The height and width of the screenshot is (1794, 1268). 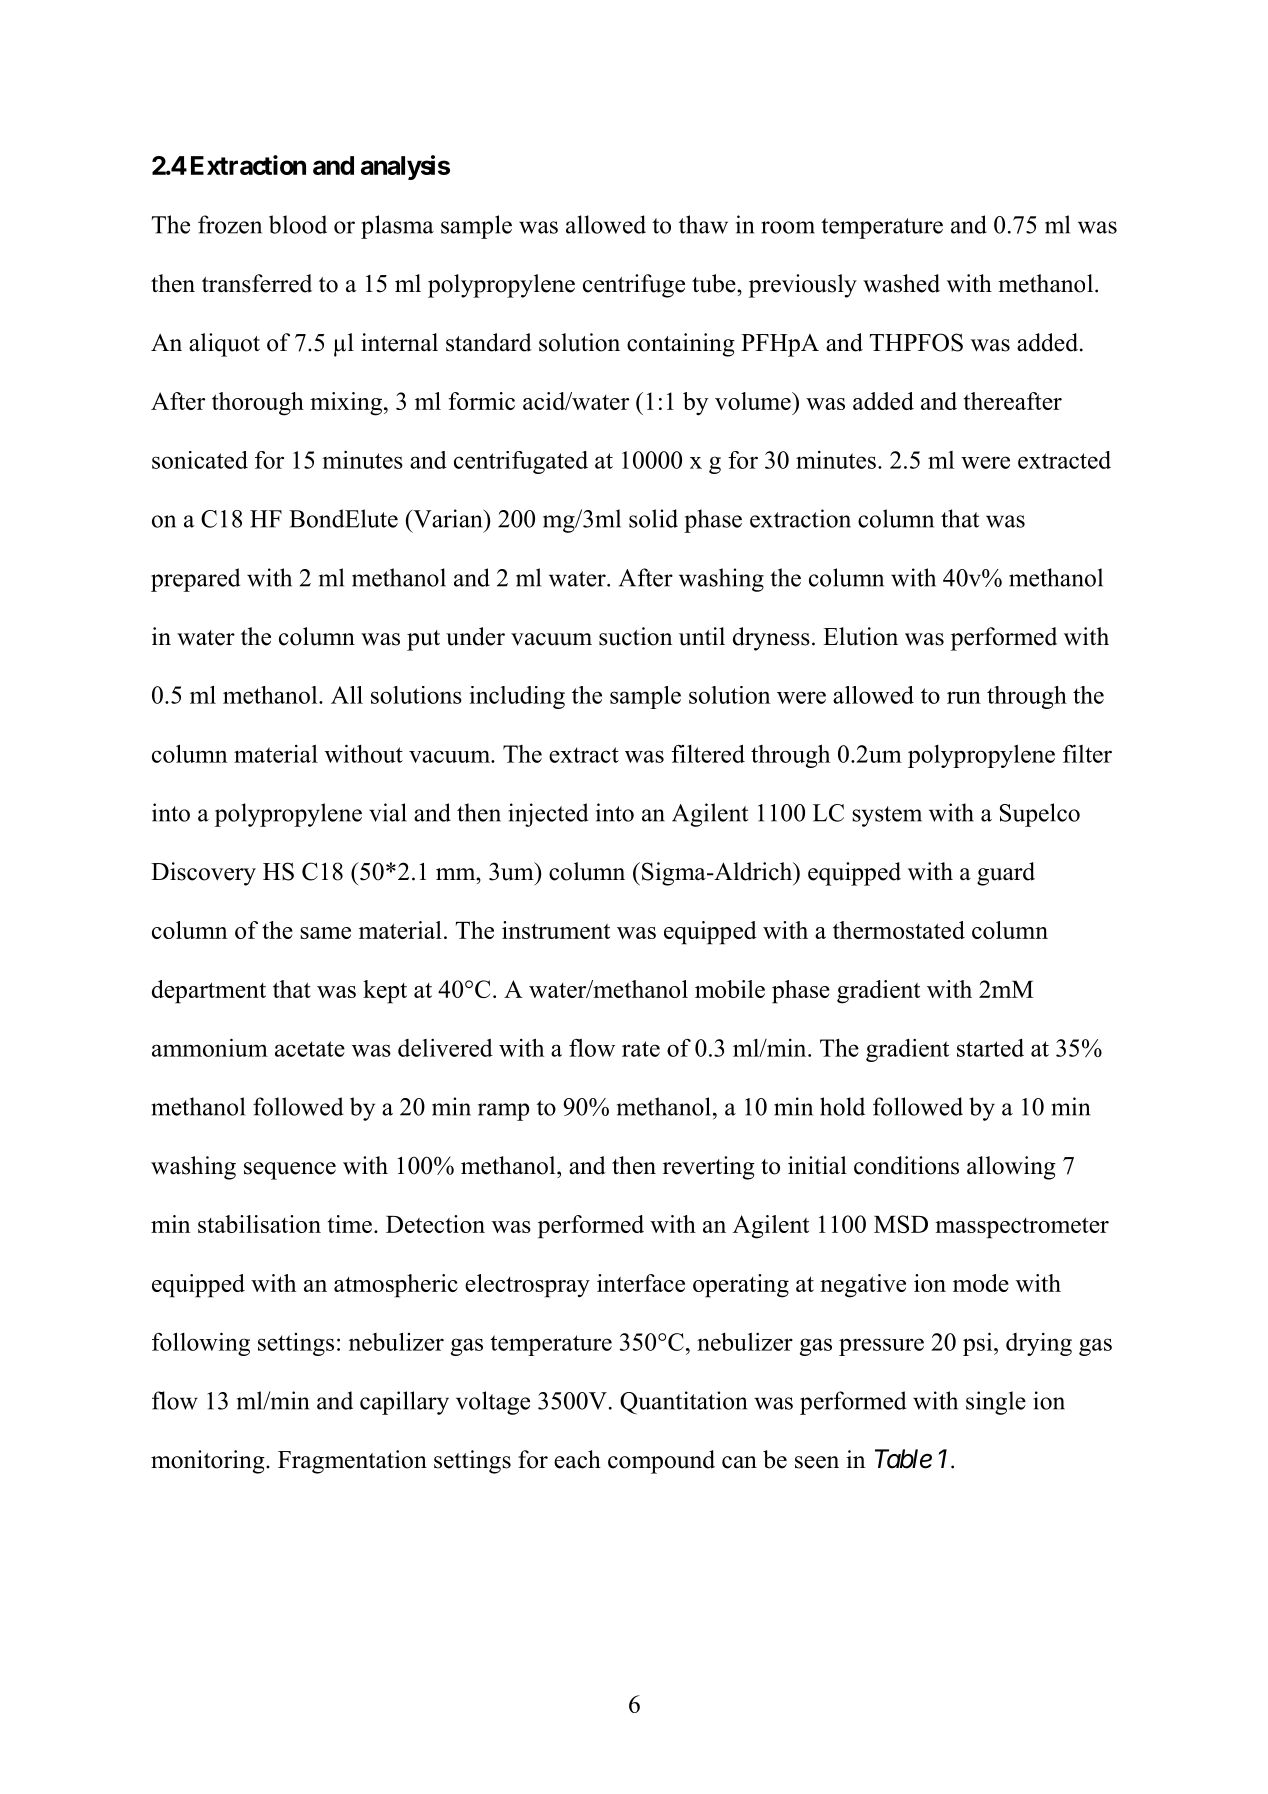 What do you see at coordinates (901, 283) in the screenshot?
I see `washed` at bounding box center [901, 283].
